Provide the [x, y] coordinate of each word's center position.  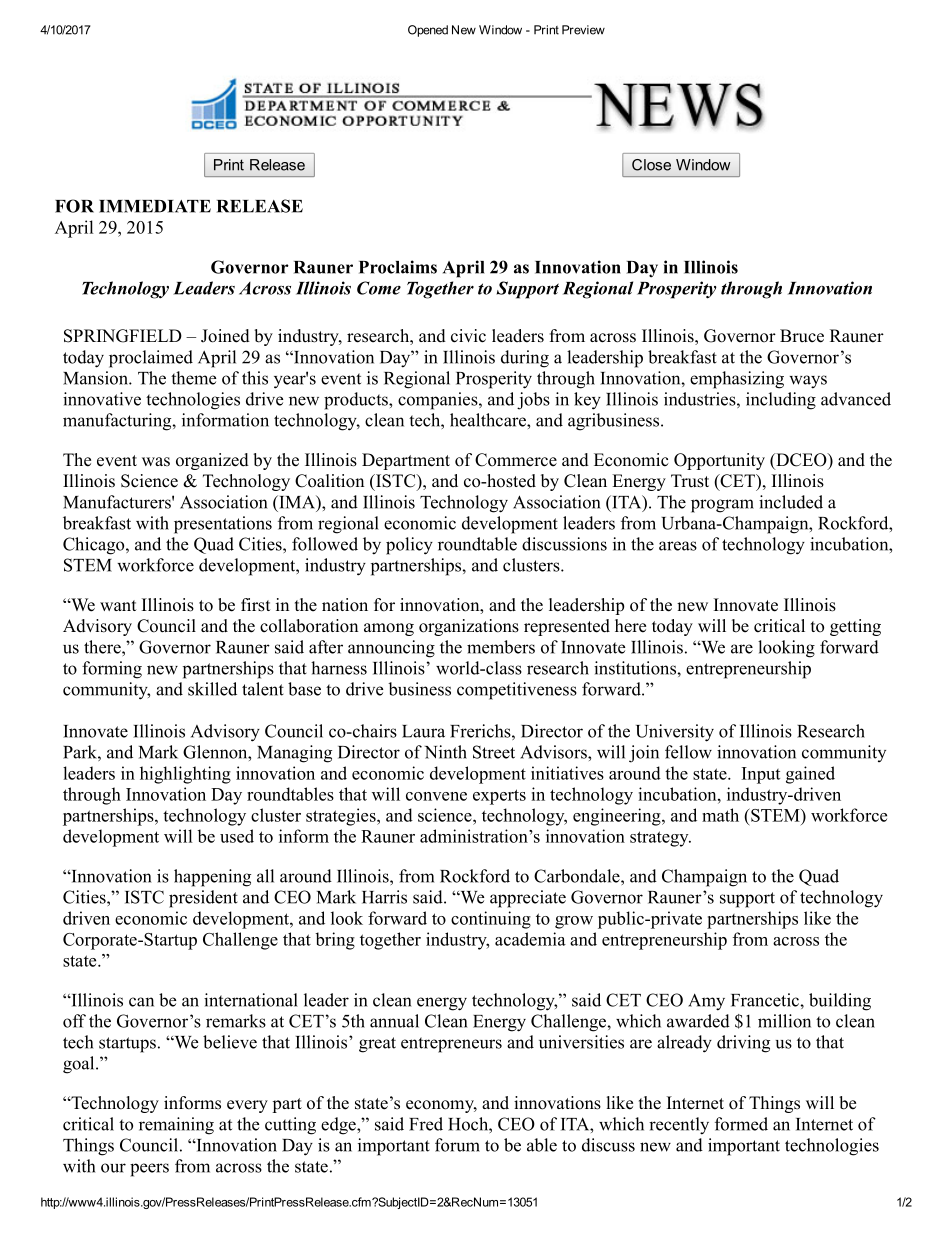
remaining [176, 1126]
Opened [428, 31]
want [118, 605]
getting [855, 627]
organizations [469, 627]
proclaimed [151, 359]
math [720, 815]
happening [212, 878]
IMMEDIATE [155, 206]
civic [468, 336]
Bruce [802, 336]
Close [651, 165]
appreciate [528, 899]
